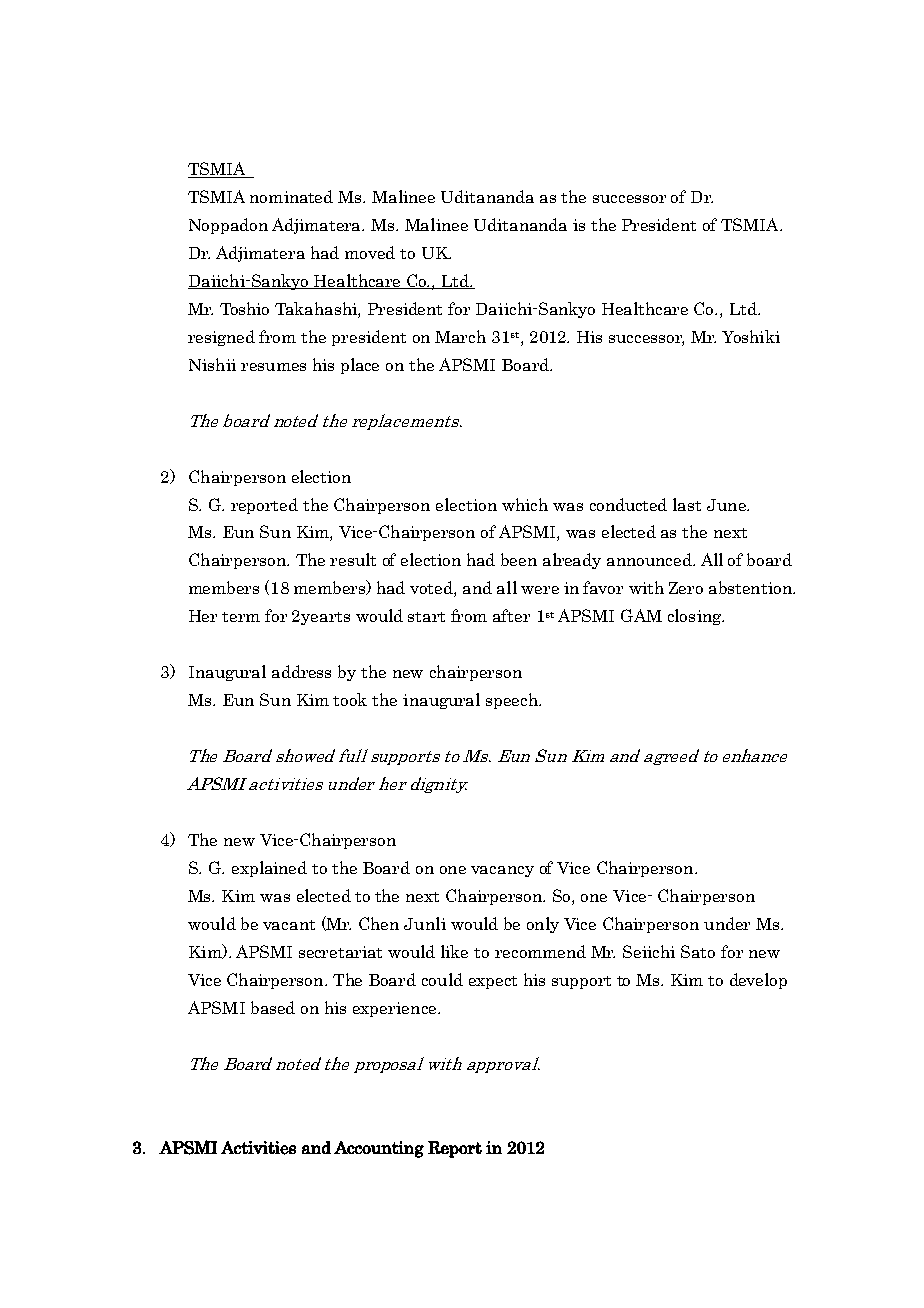 The image size is (924, 1308). Describe the element at coordinates (460, 336) in the screenshot. I see `March` at that location.
